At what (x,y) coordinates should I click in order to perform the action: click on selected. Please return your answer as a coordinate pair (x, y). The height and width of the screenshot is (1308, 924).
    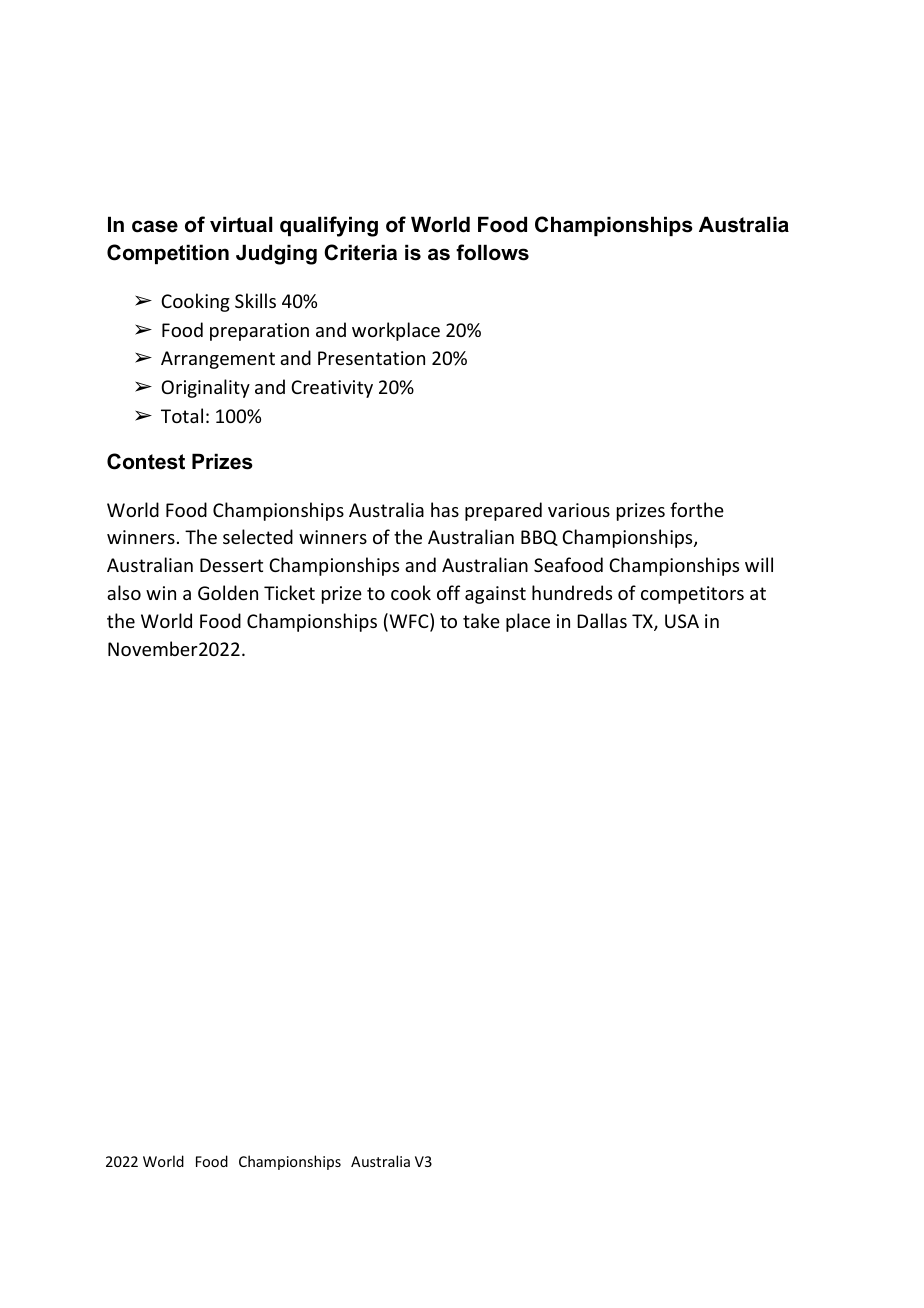
    Looking at the image, I should click on (258, 536).
